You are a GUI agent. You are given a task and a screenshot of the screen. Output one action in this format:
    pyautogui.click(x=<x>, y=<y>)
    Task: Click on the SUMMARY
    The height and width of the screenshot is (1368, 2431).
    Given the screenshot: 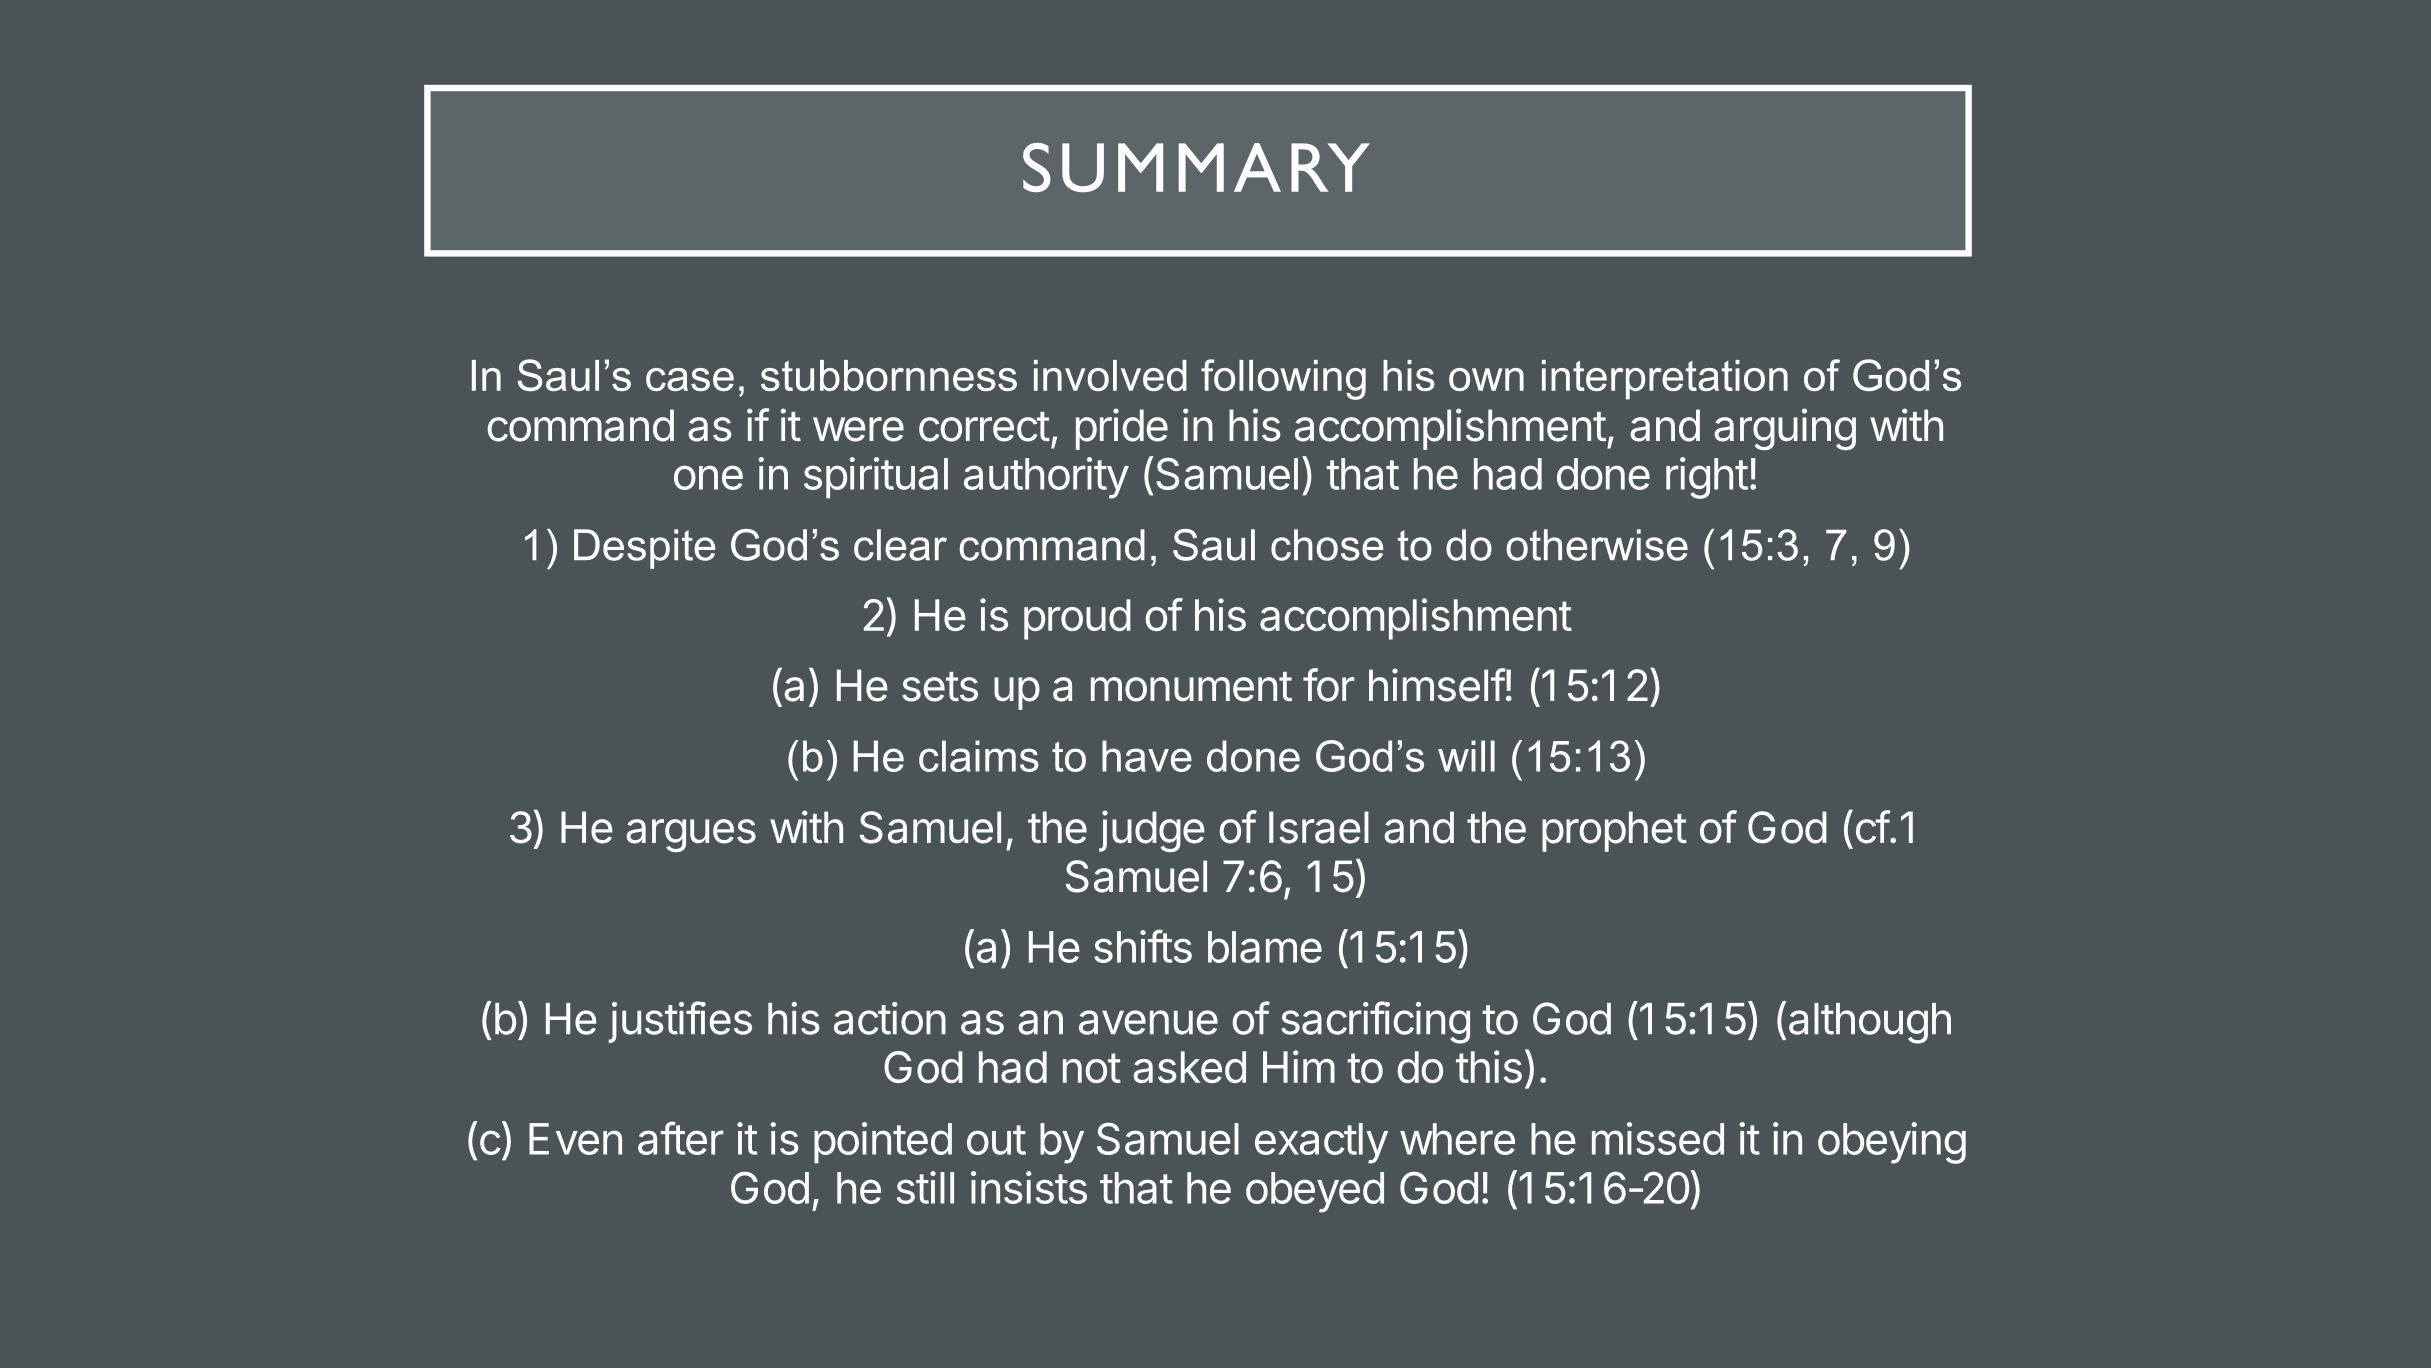 What is the action you would take?
    pyautogui.click(x=1196, y=167)
